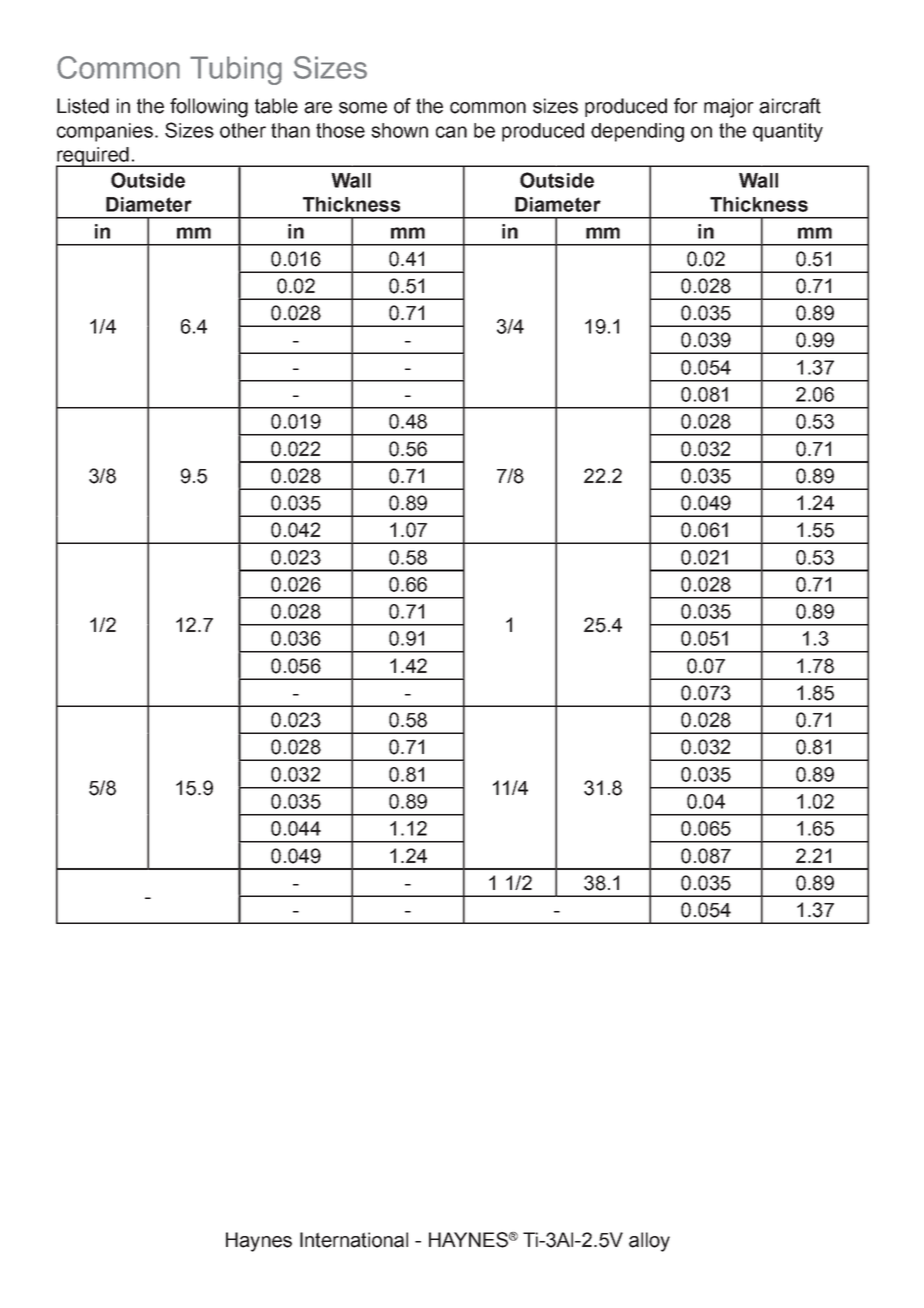 The height and width of the screenshot is (1308, 924). Describe the element at coordinates (451, 132) in the screenshot. I see `can` at that location.
